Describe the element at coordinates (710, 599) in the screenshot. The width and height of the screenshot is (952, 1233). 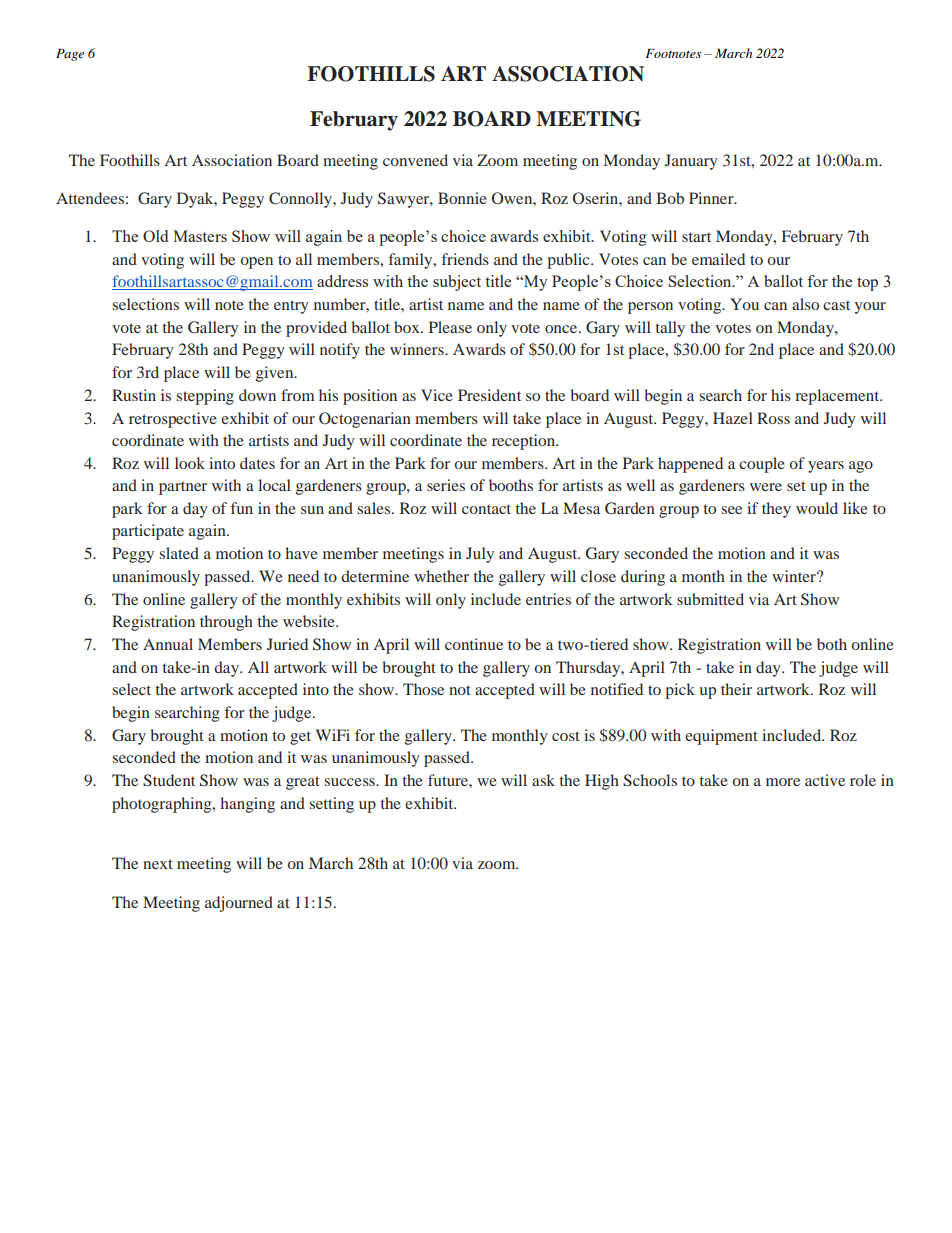
I see `submitted` at that location.
